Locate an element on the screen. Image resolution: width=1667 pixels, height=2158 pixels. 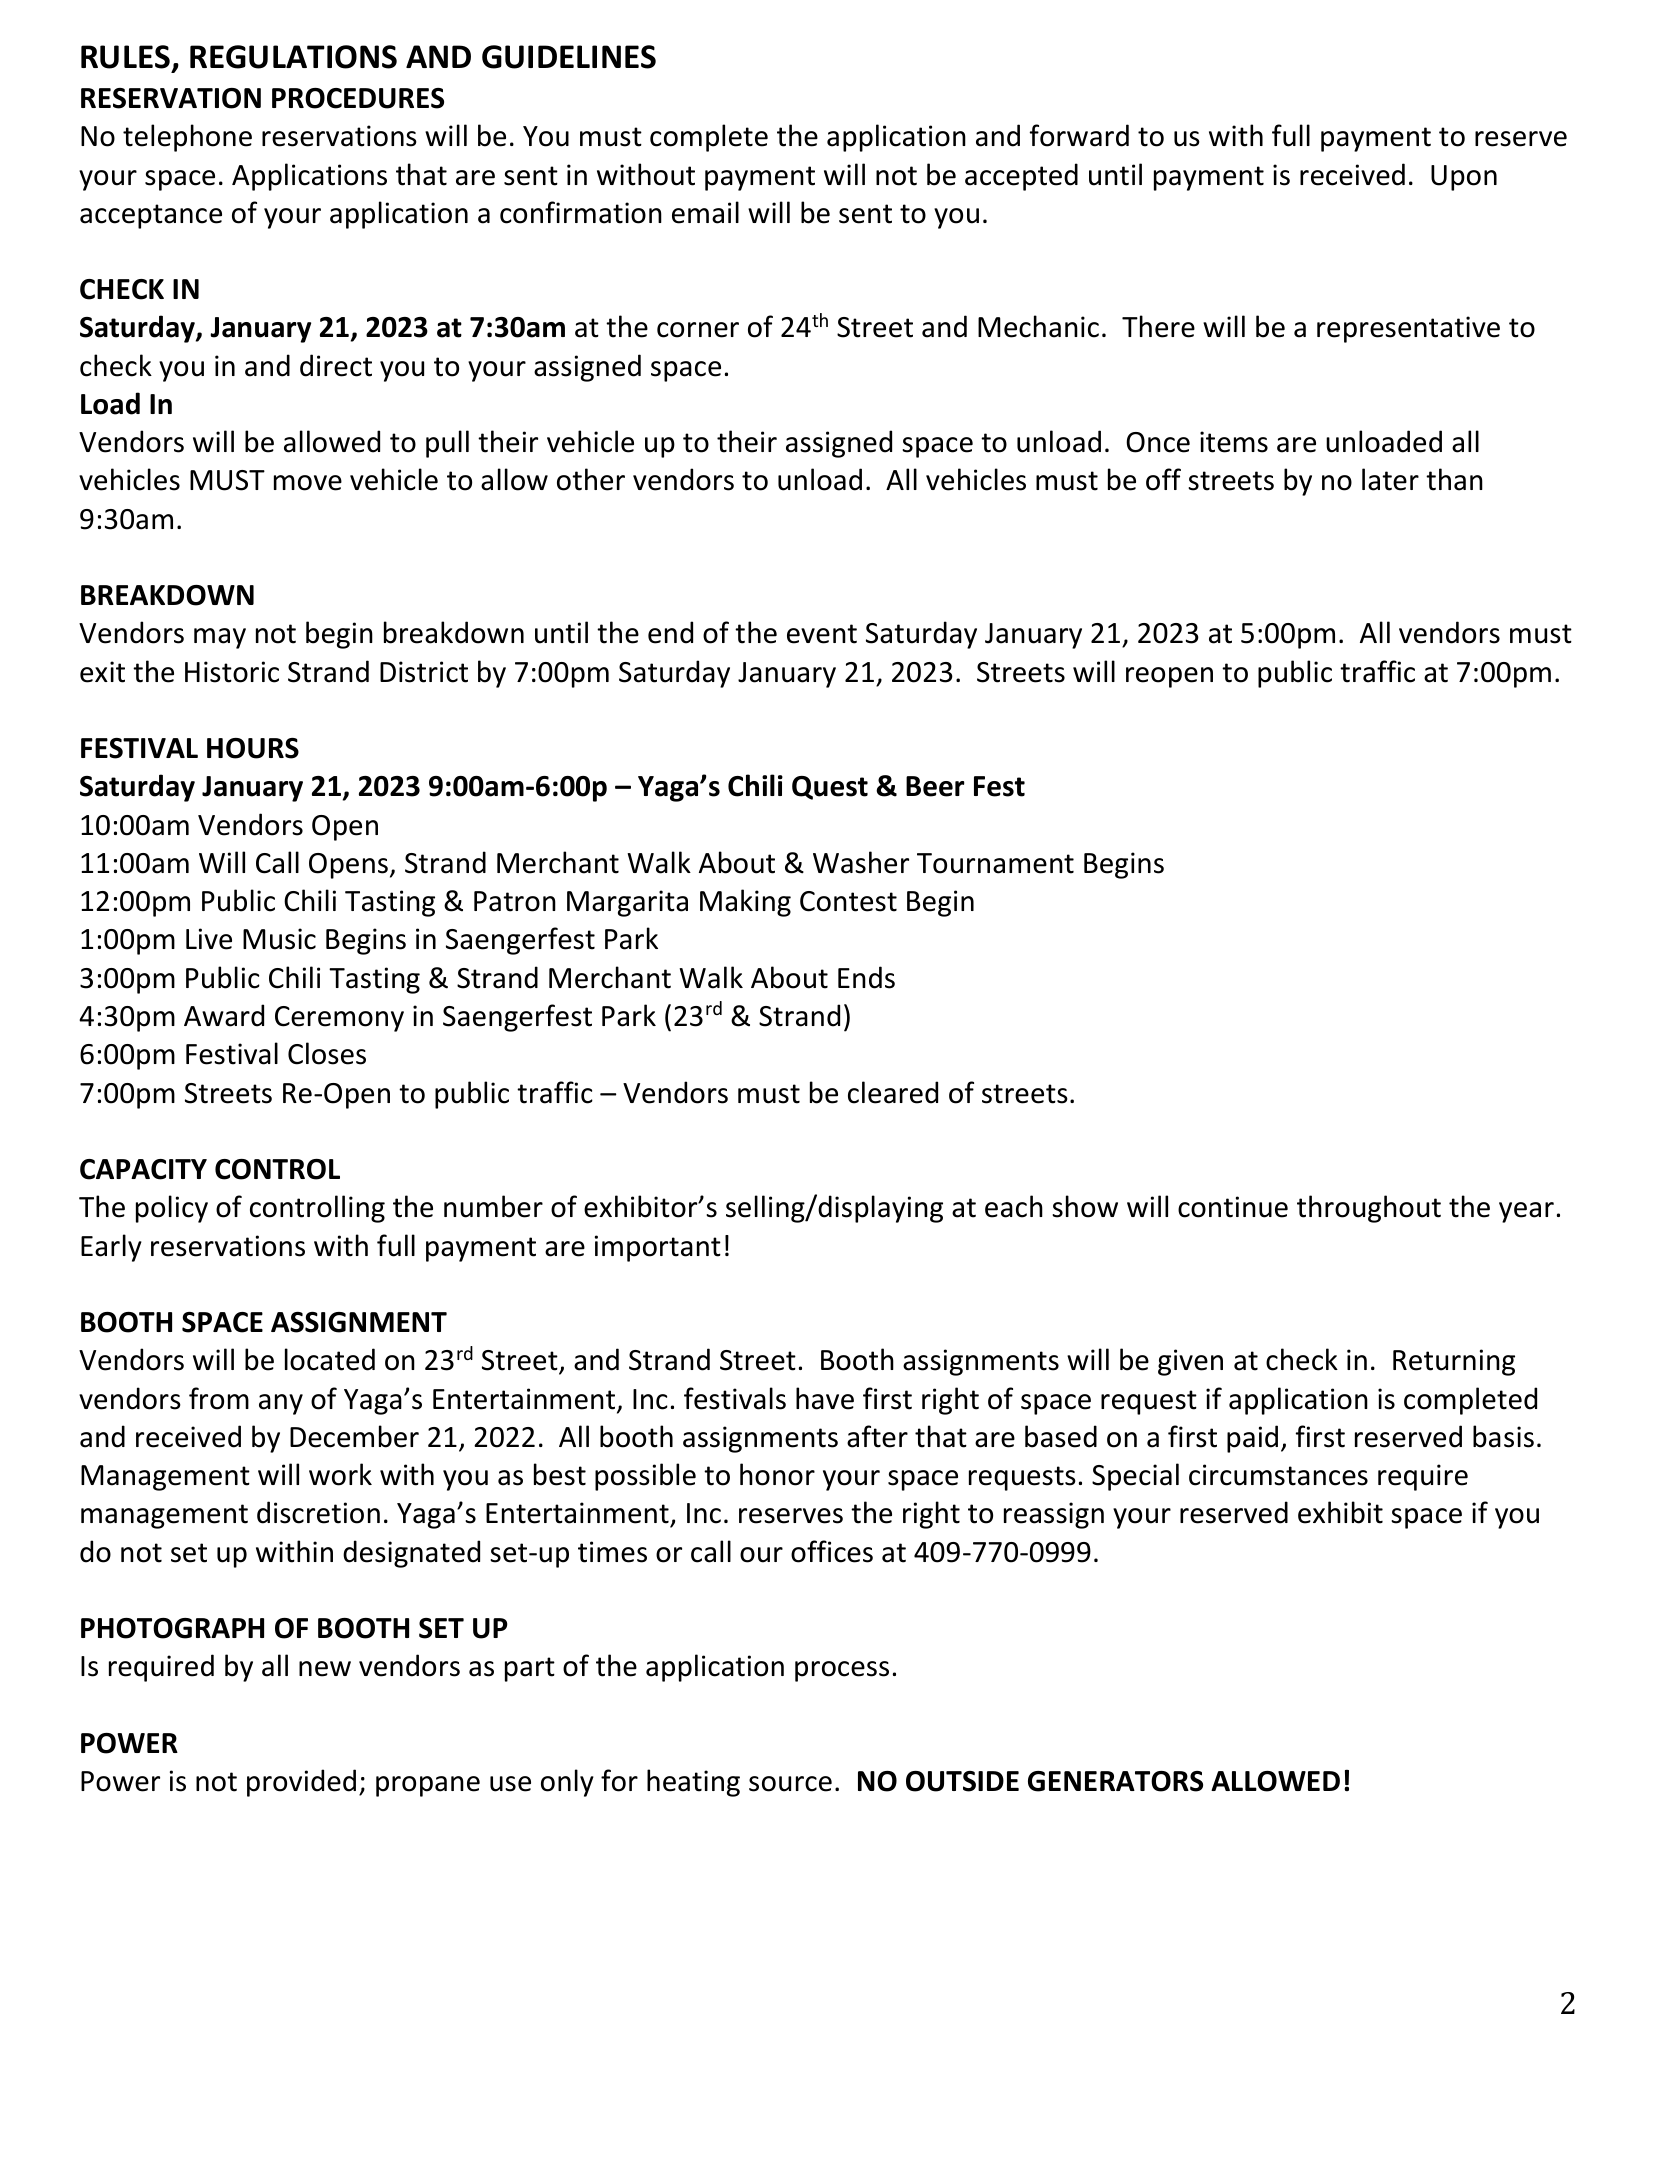
move is located at coordinates (308, 483).
